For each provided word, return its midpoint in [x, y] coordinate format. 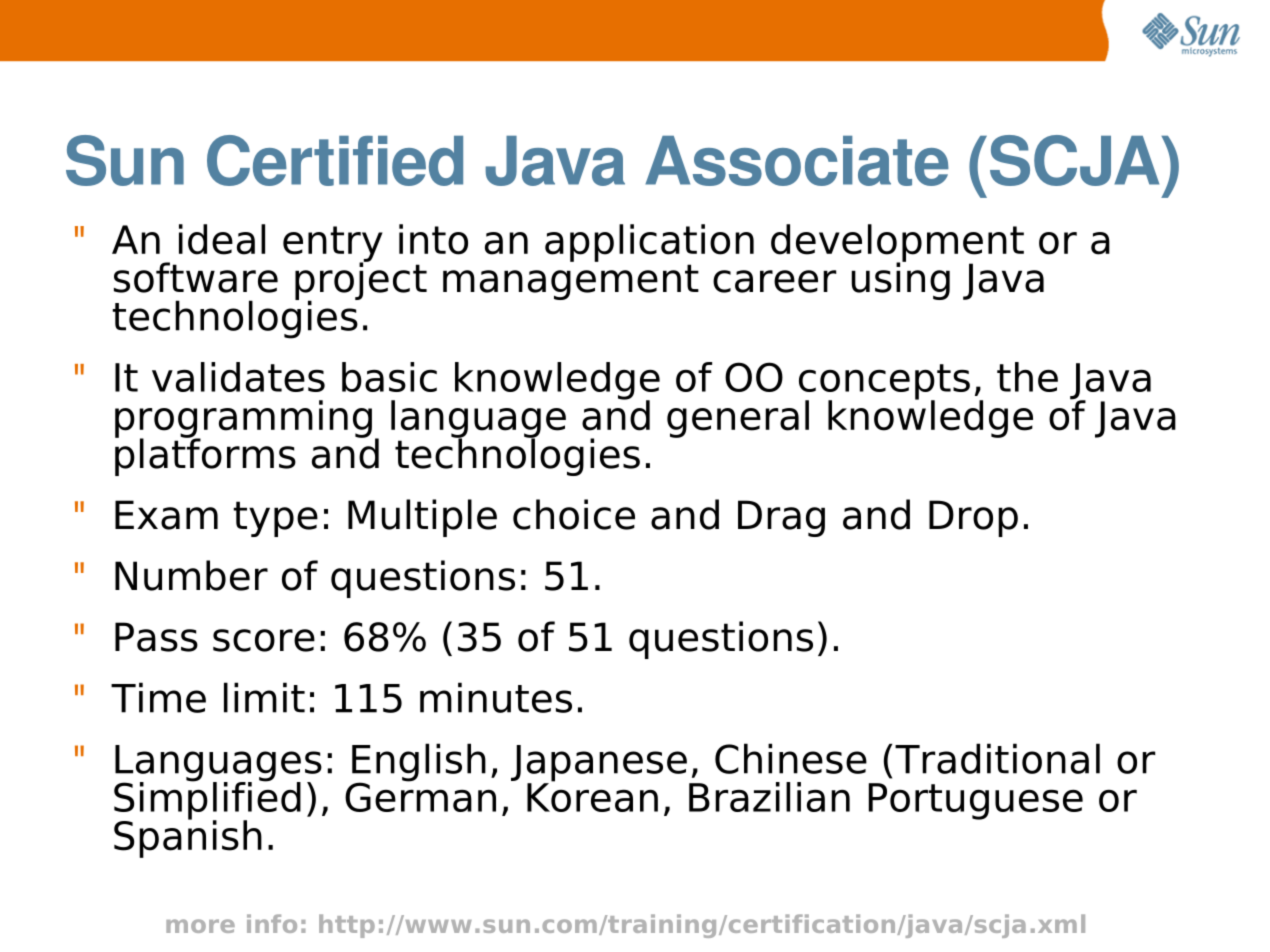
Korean [592, 796]
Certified [335, 160]
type [275, 519]
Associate [797, 161]
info [272, 923]
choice [574, 514]
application [649, 243]
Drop [973, 518]
